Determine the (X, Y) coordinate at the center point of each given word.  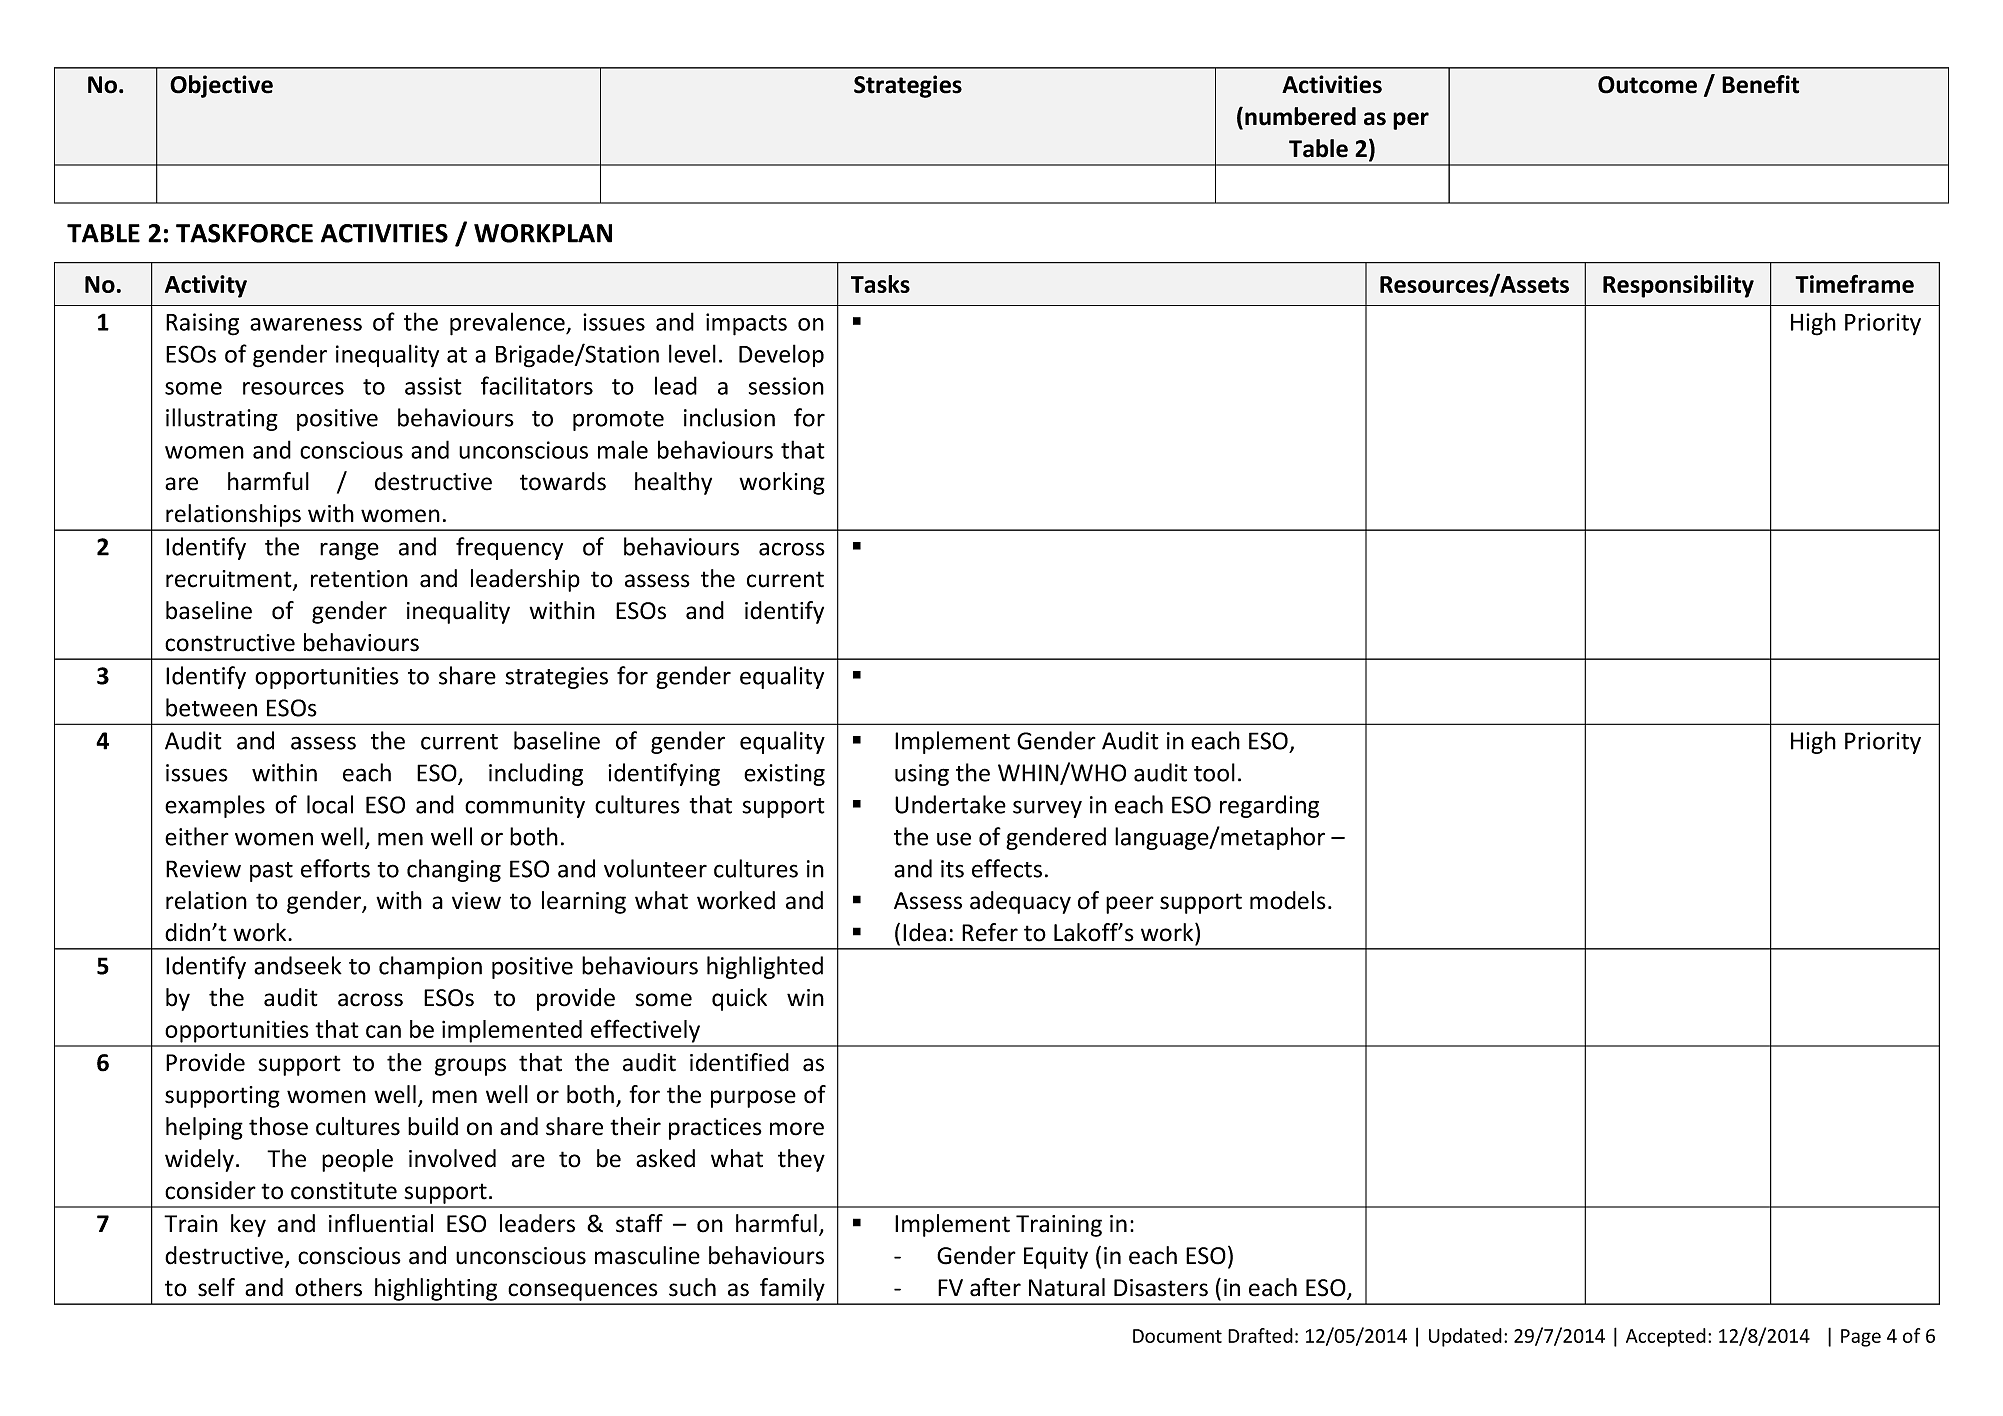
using (922, 775)
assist (433, 386)
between (211, 707)
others (328, 1287)
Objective (221, 86)
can (383, 1031)
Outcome (1647, 85)
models (1288, 900)
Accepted (1666, 1337)
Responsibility (1678, 286)
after (995, 1287)
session (786, 386)
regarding (1269, 806)
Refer (990, 932)
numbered (1300, 116)
